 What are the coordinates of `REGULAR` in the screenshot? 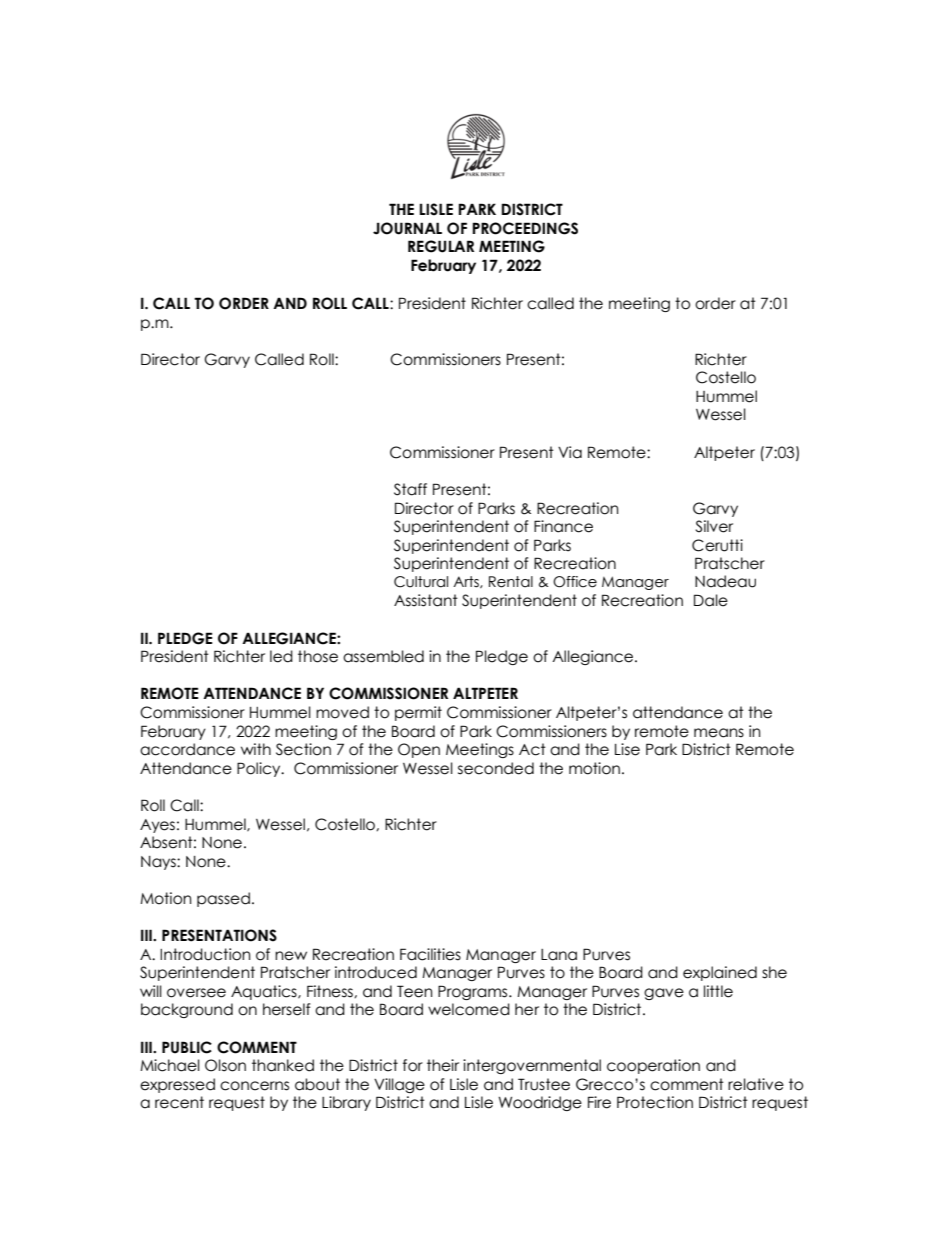 It's located at (441, 246).
